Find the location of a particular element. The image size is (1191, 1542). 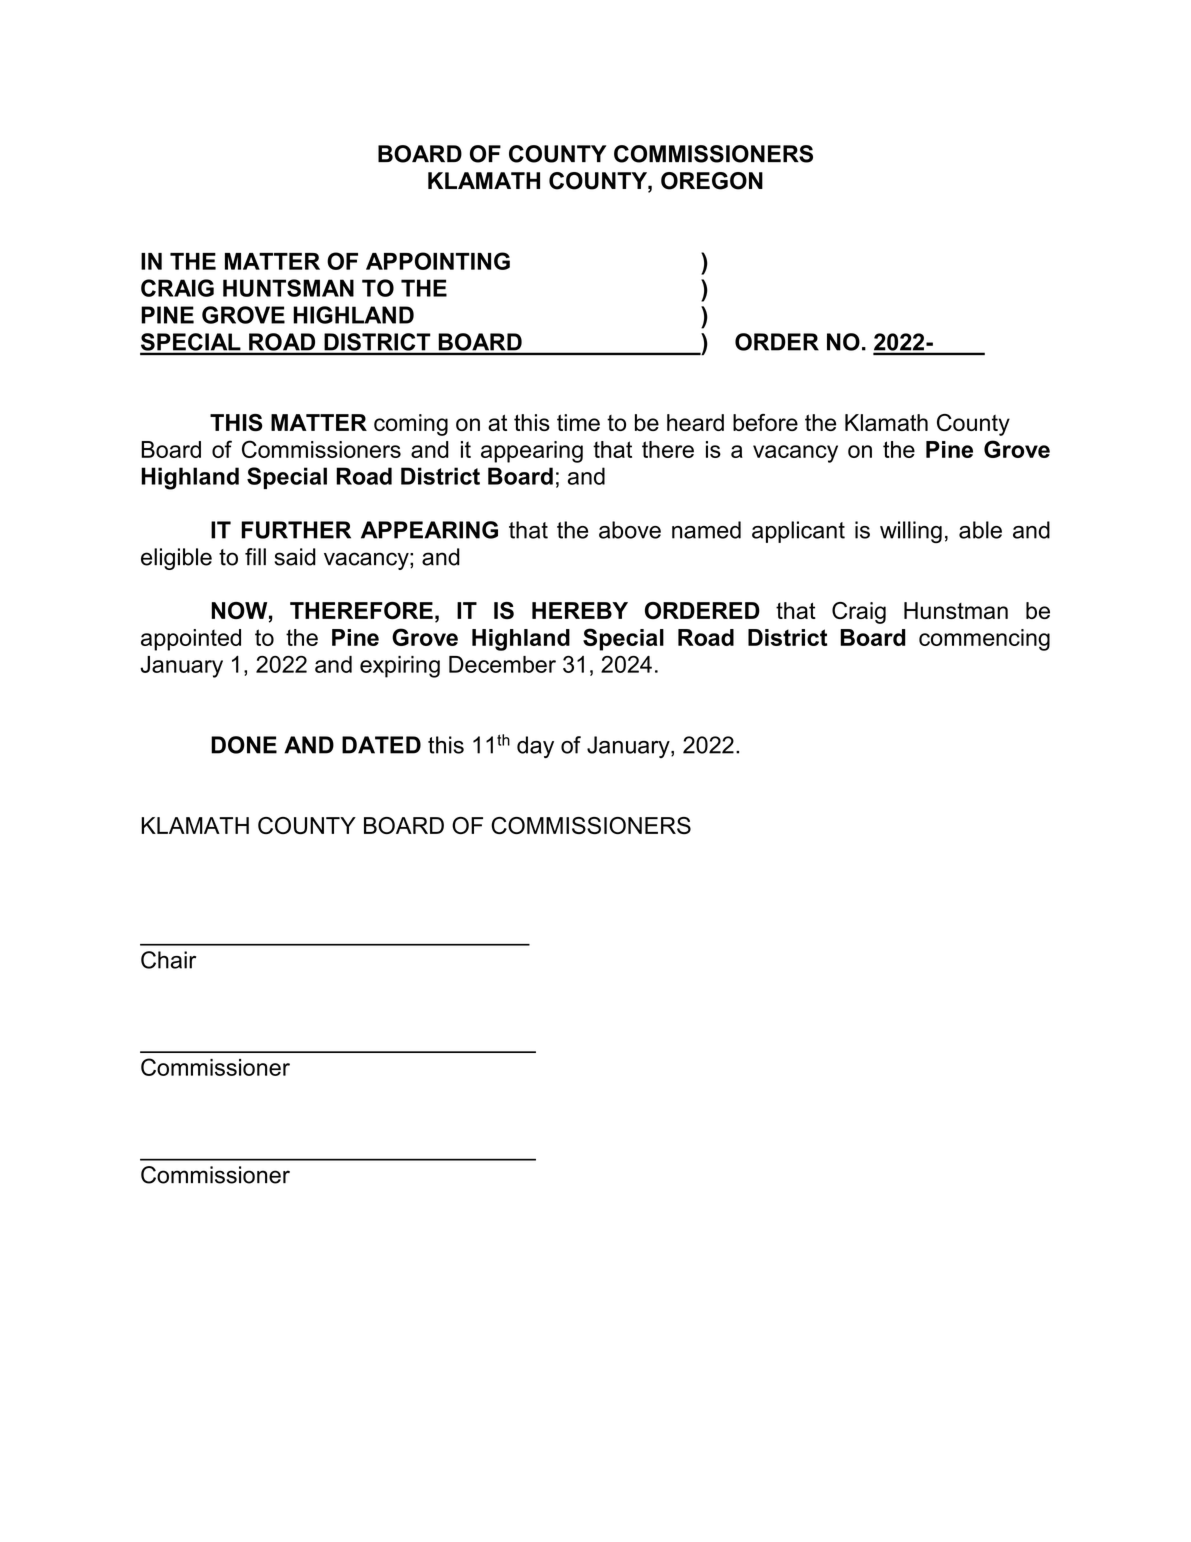

HUNTSMAN is located at coordinates (288, 288).
